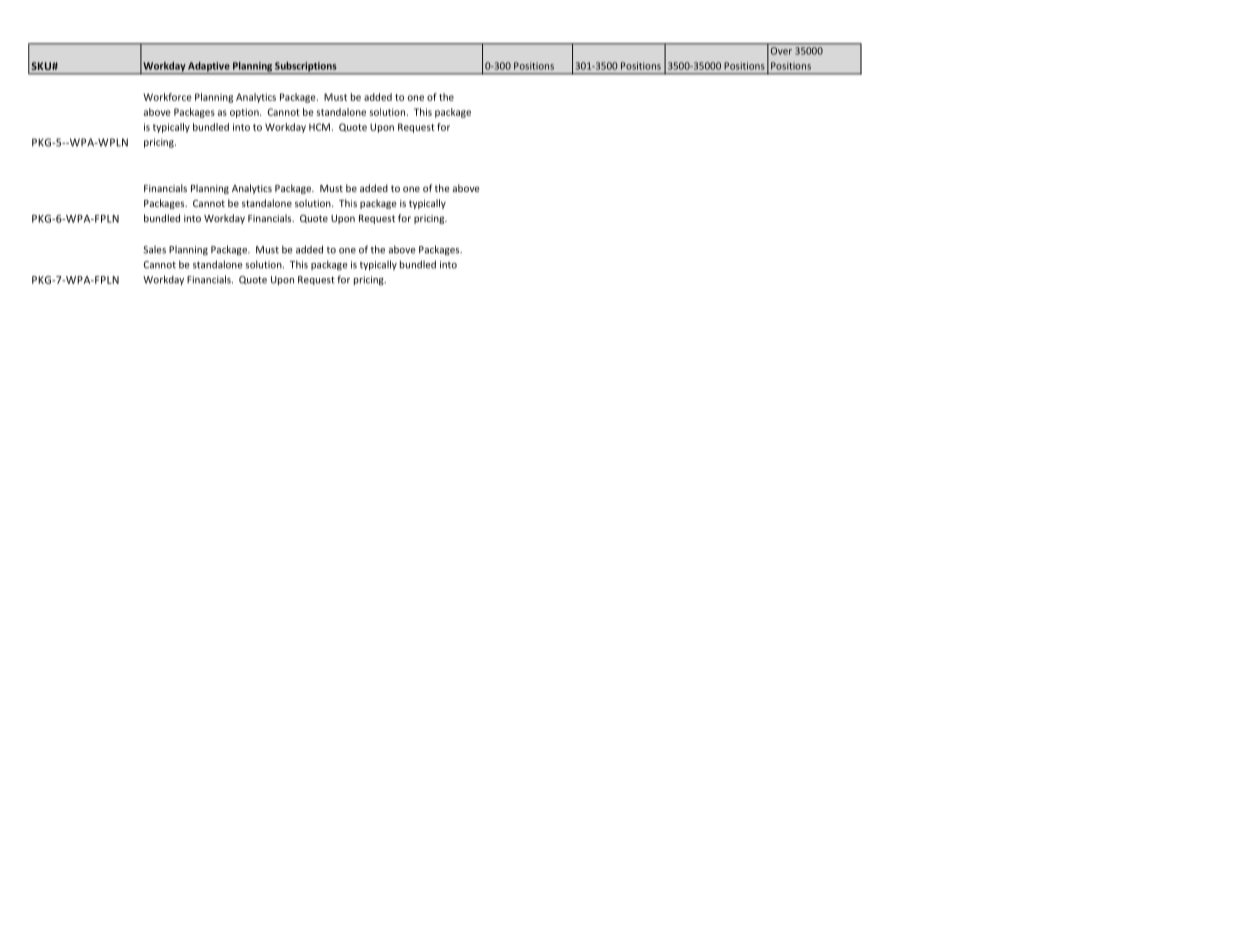 The width and height of the screenshot is (1233, 952). I want to click on option, so click(245, 113).
